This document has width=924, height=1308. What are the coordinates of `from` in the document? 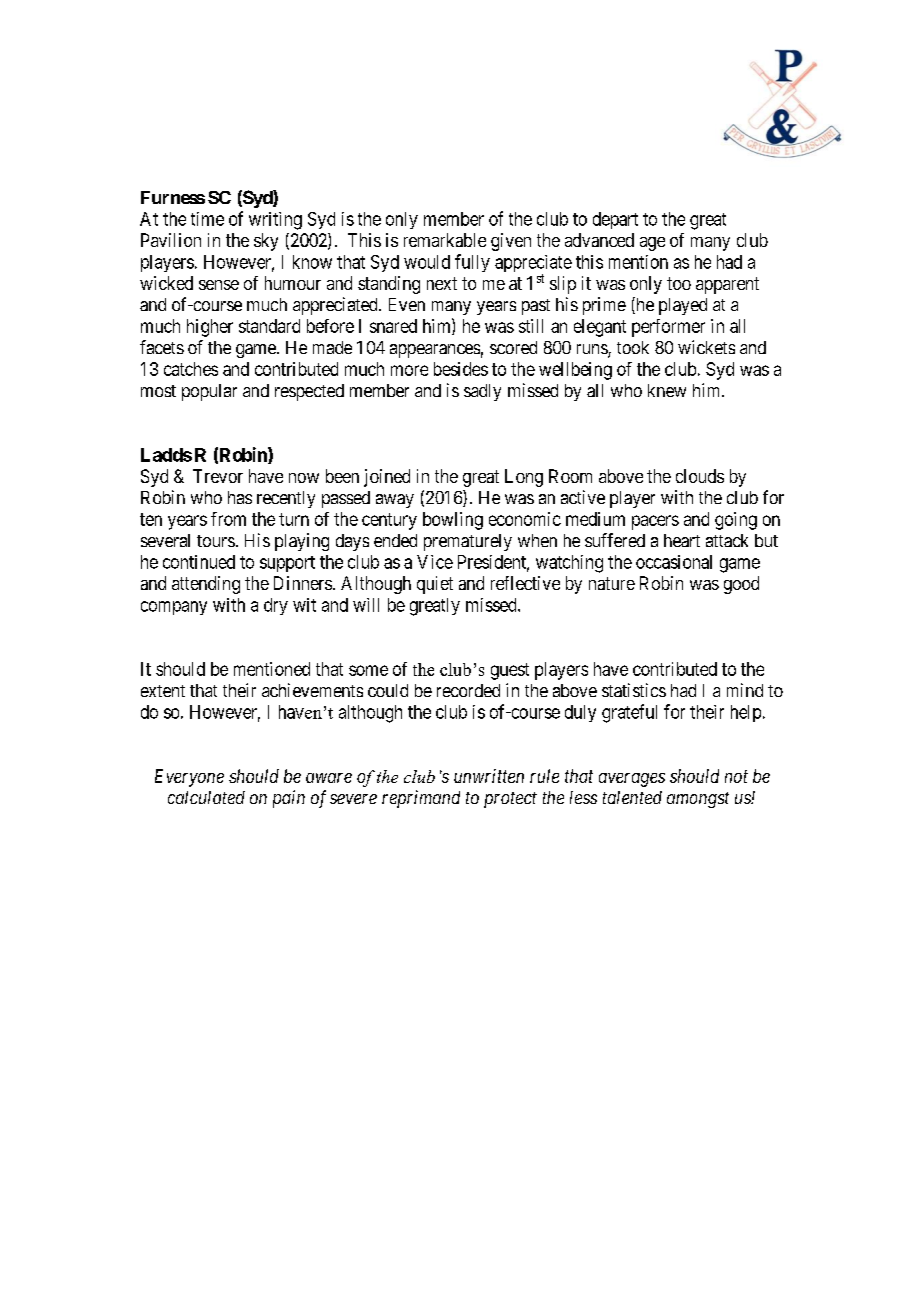 It's located at (228, 519).
